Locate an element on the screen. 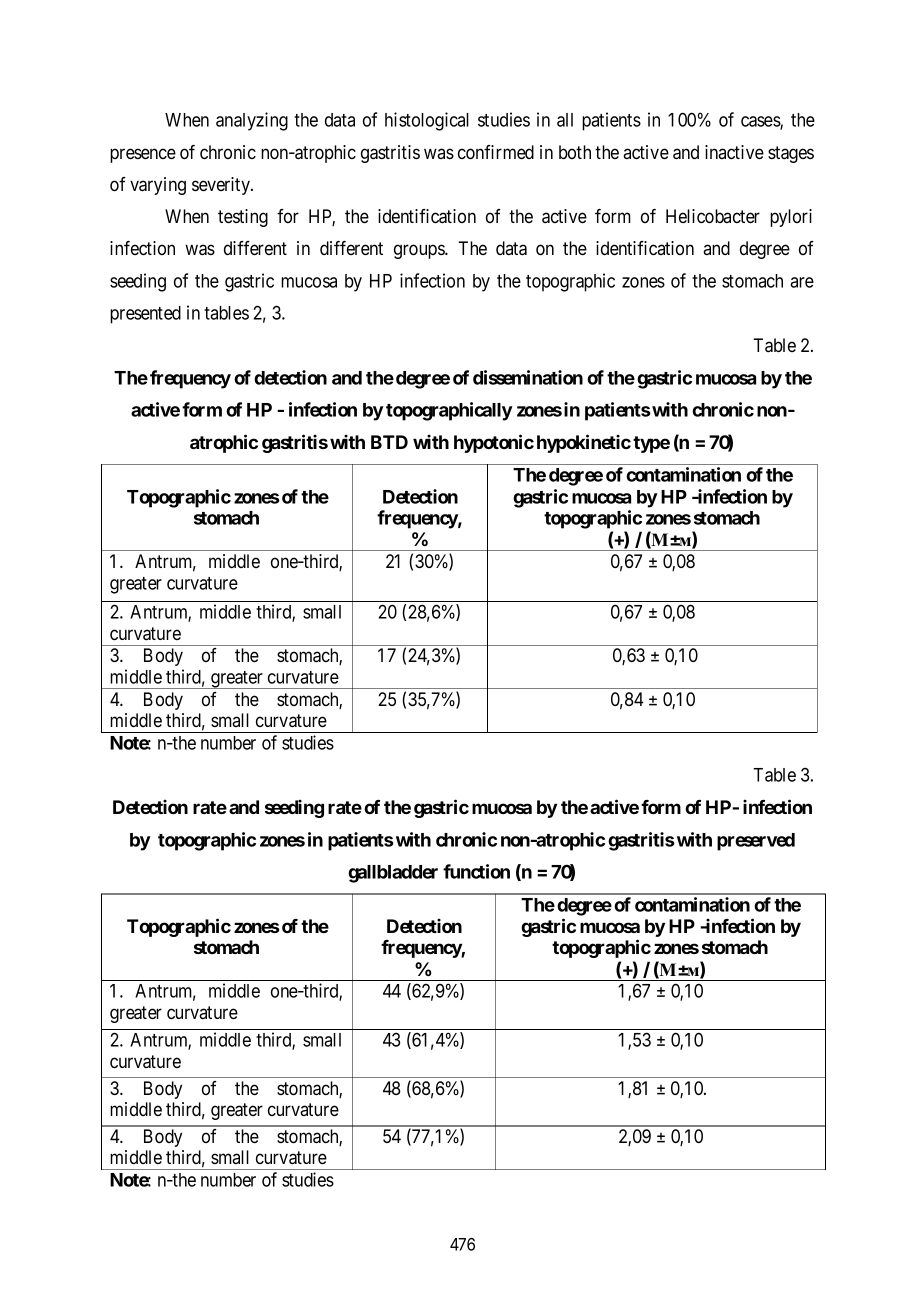 Image resolution: width=924 pixels, height=1308 pixels. are is located at coordinates (802, 282).
